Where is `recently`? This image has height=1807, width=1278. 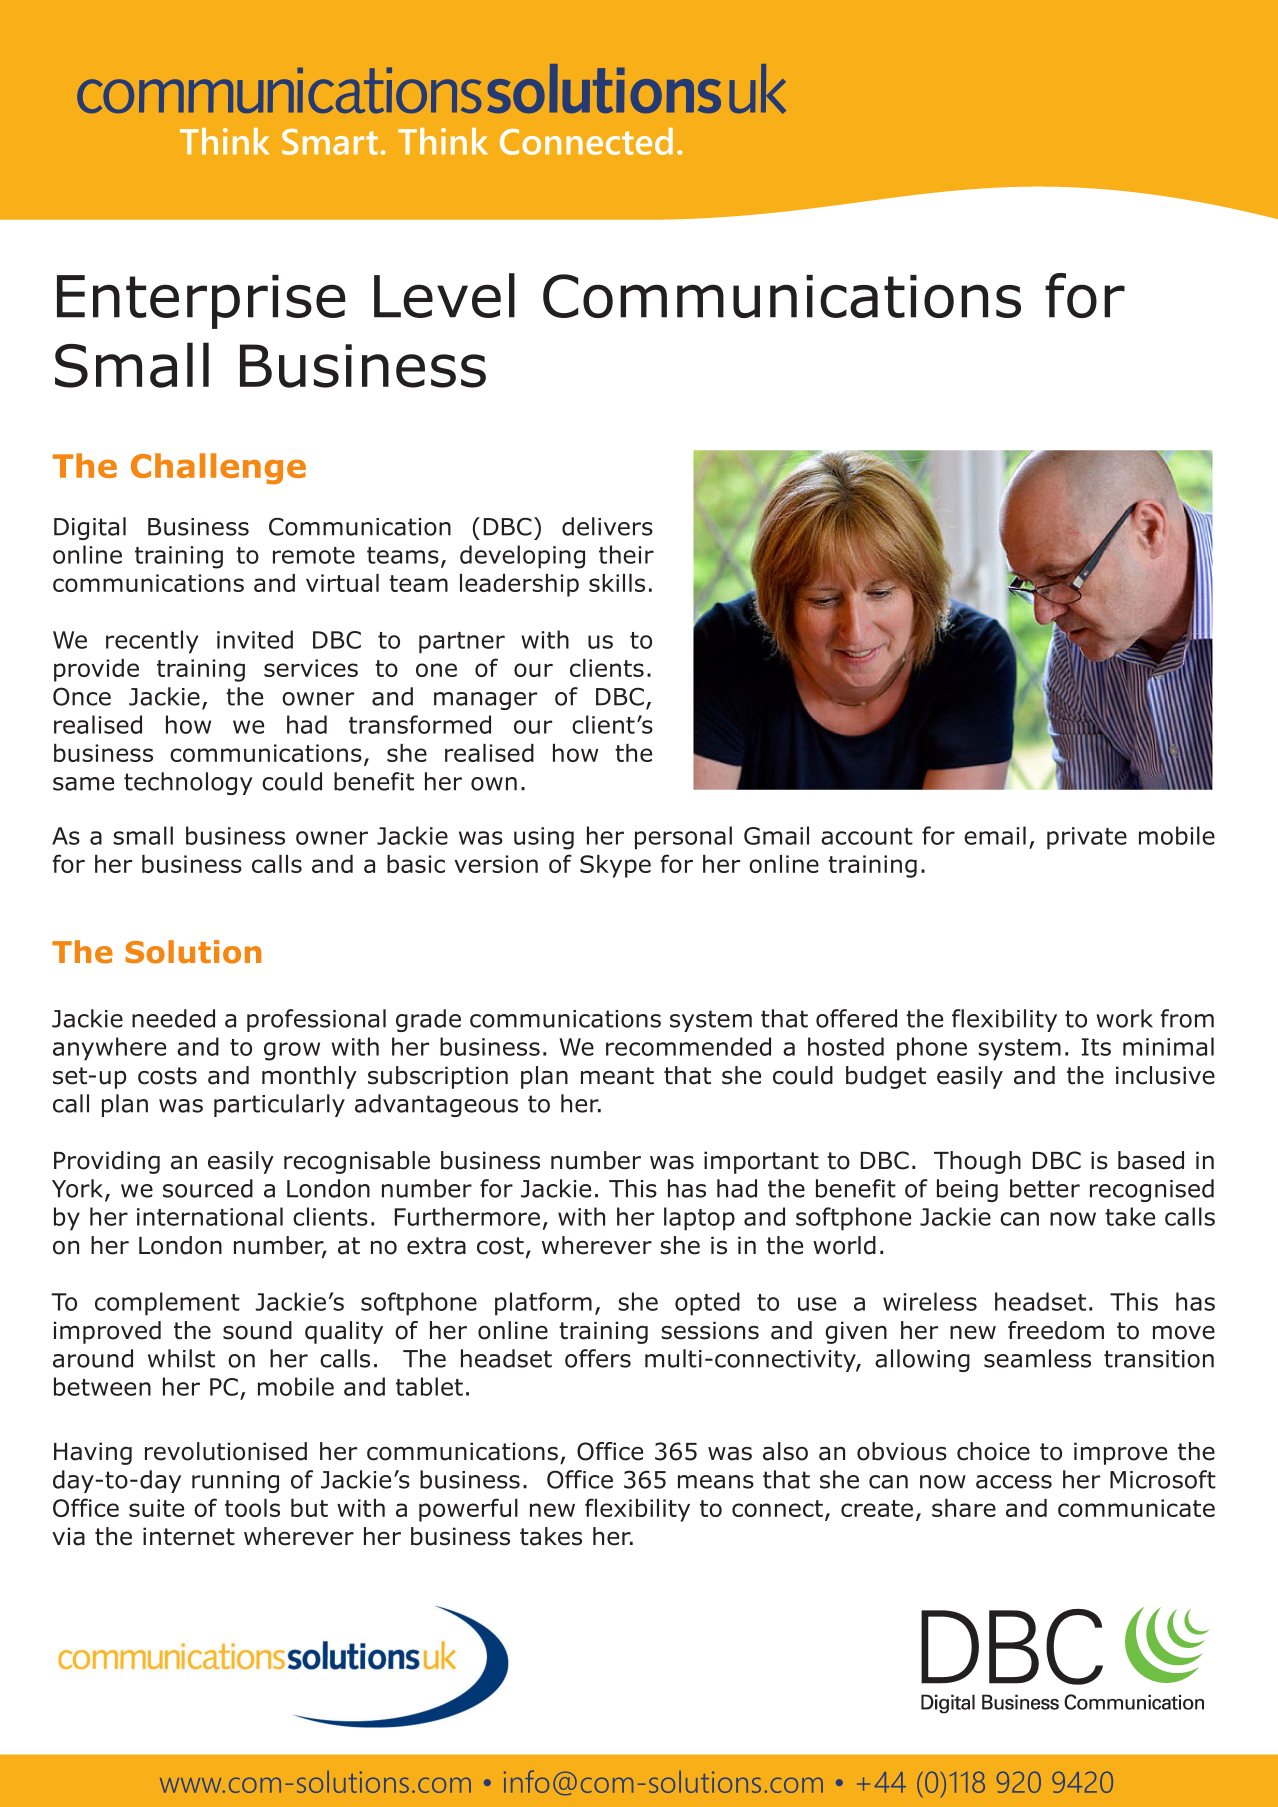 recently is located at coordinates (152, 642).
